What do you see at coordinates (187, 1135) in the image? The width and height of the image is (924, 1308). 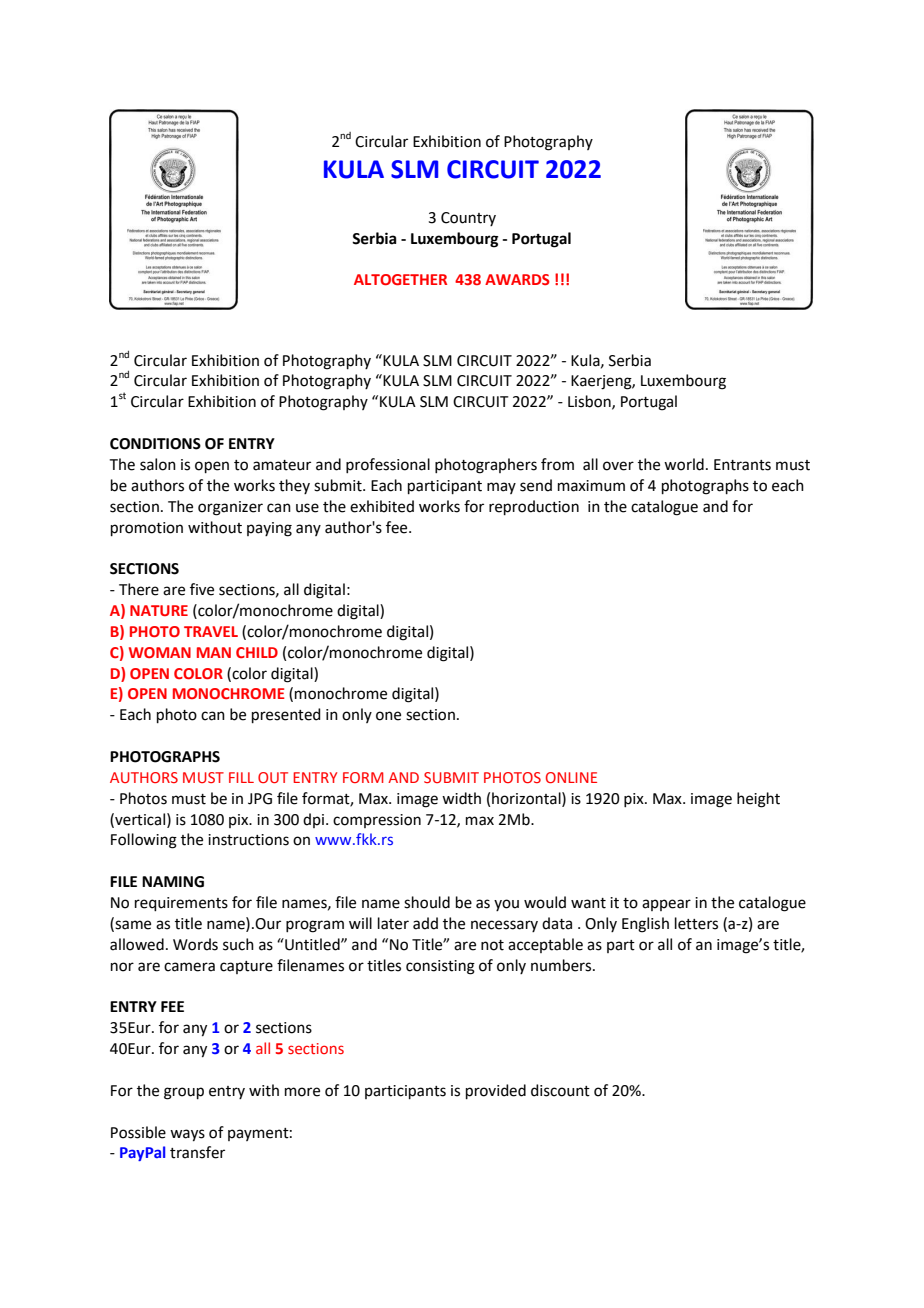 I see `ways` at bounding box center [187, 1135].
